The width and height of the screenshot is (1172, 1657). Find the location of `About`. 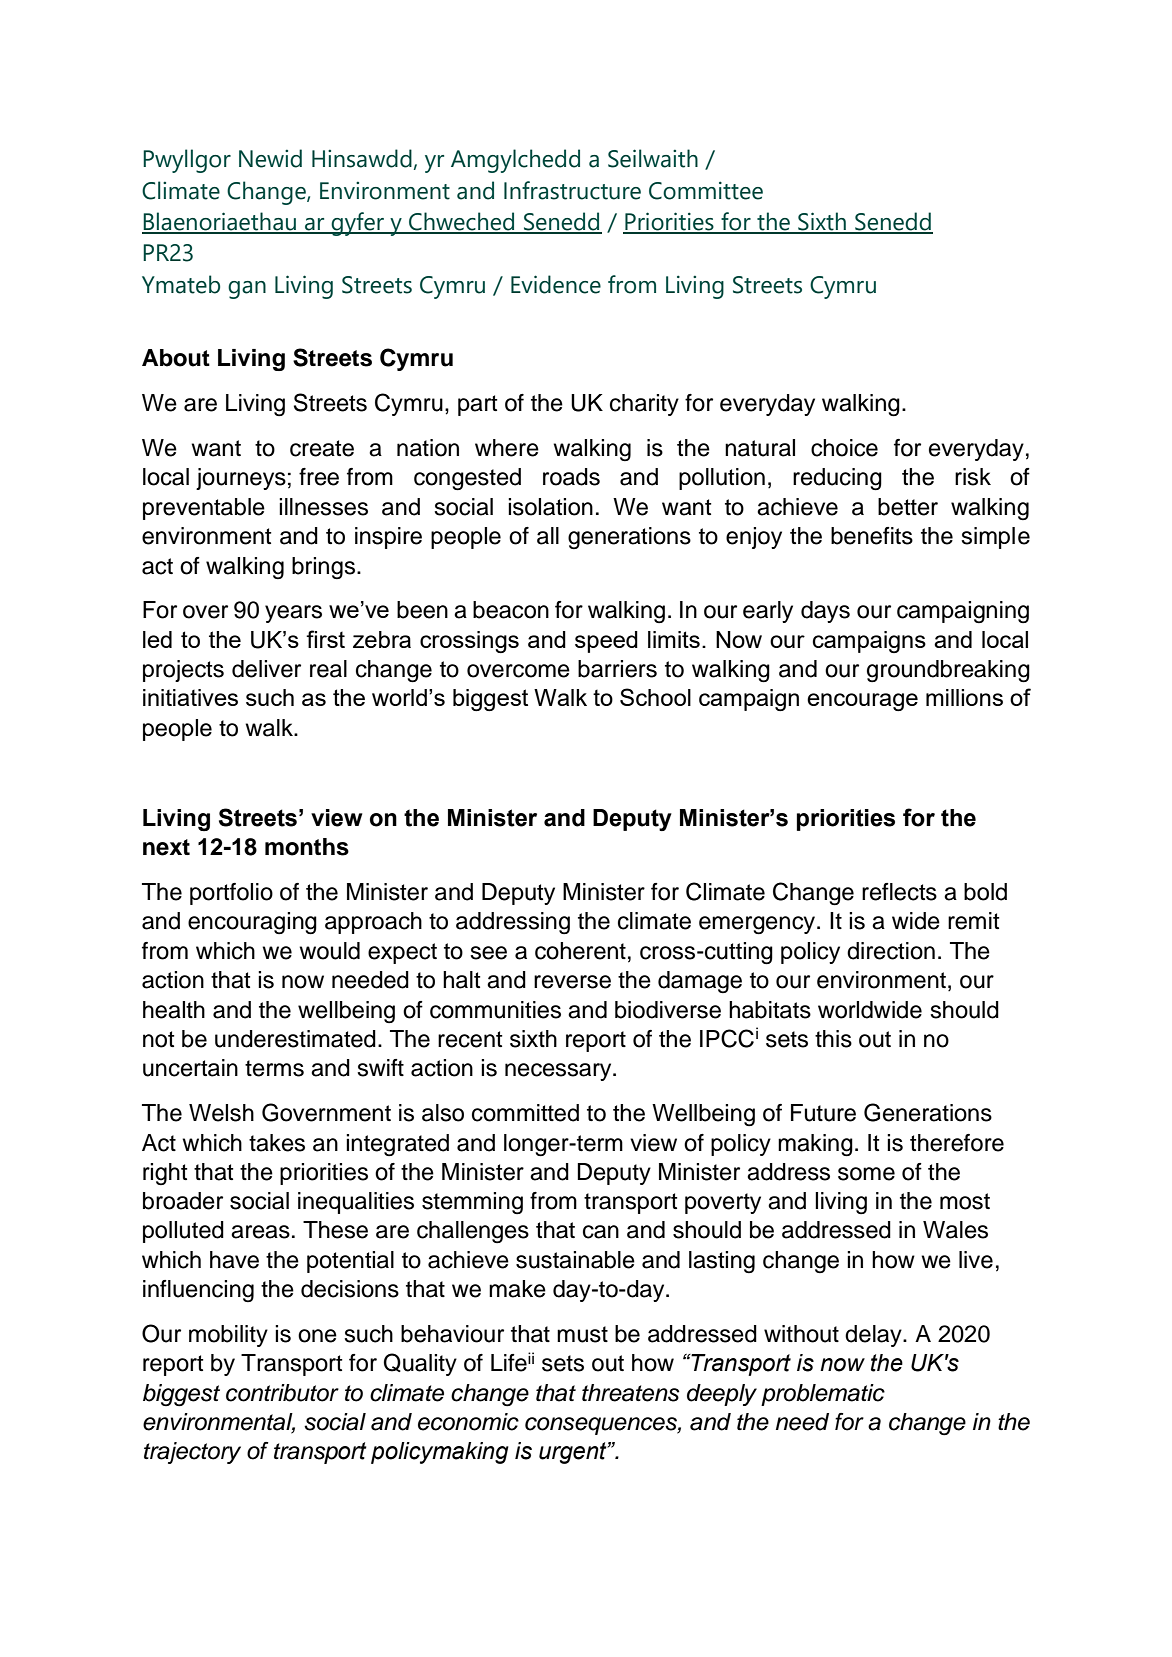

About is located at coordinates (176, 358).
